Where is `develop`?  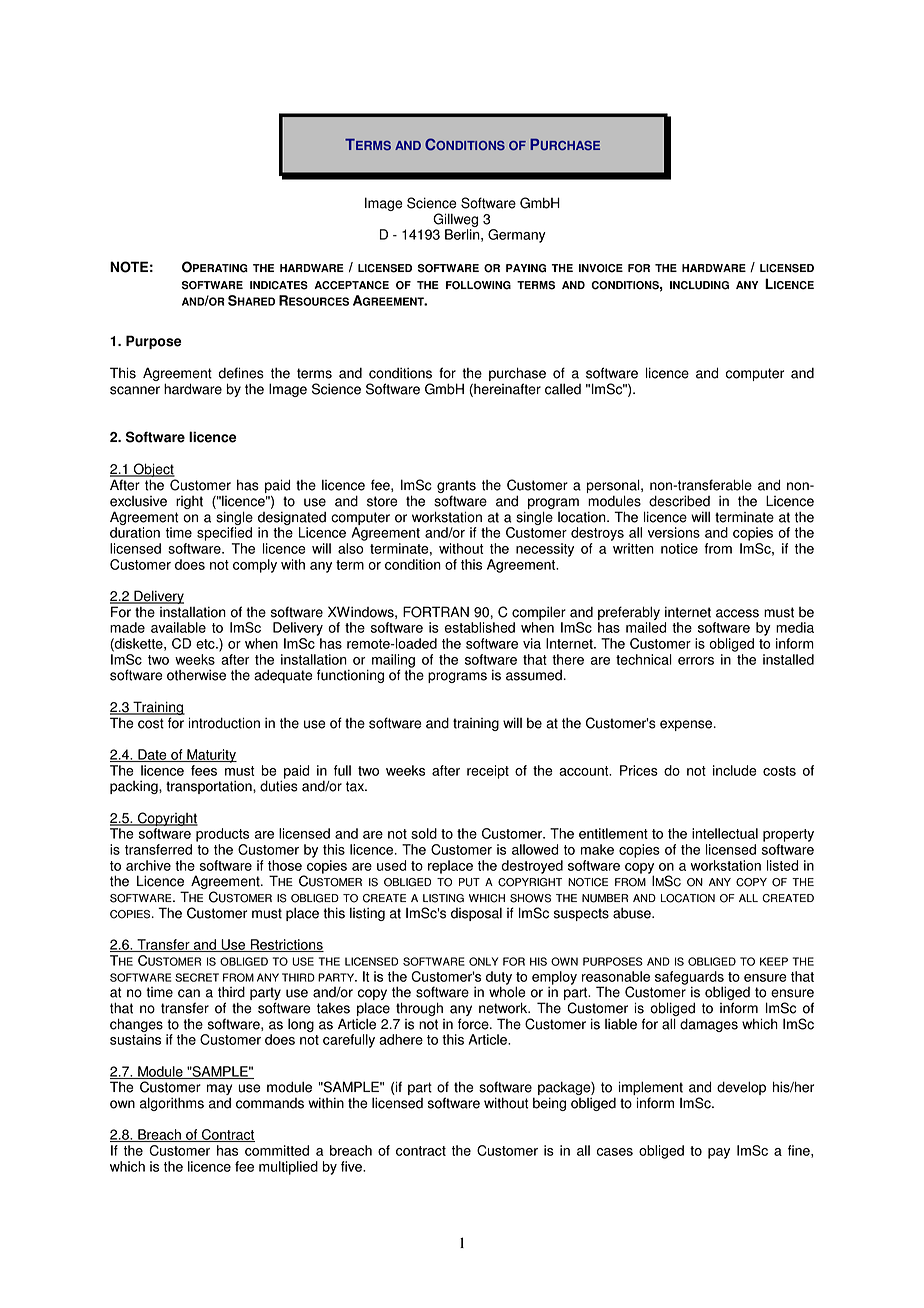
develop is located at coordinates (741, 1088).
